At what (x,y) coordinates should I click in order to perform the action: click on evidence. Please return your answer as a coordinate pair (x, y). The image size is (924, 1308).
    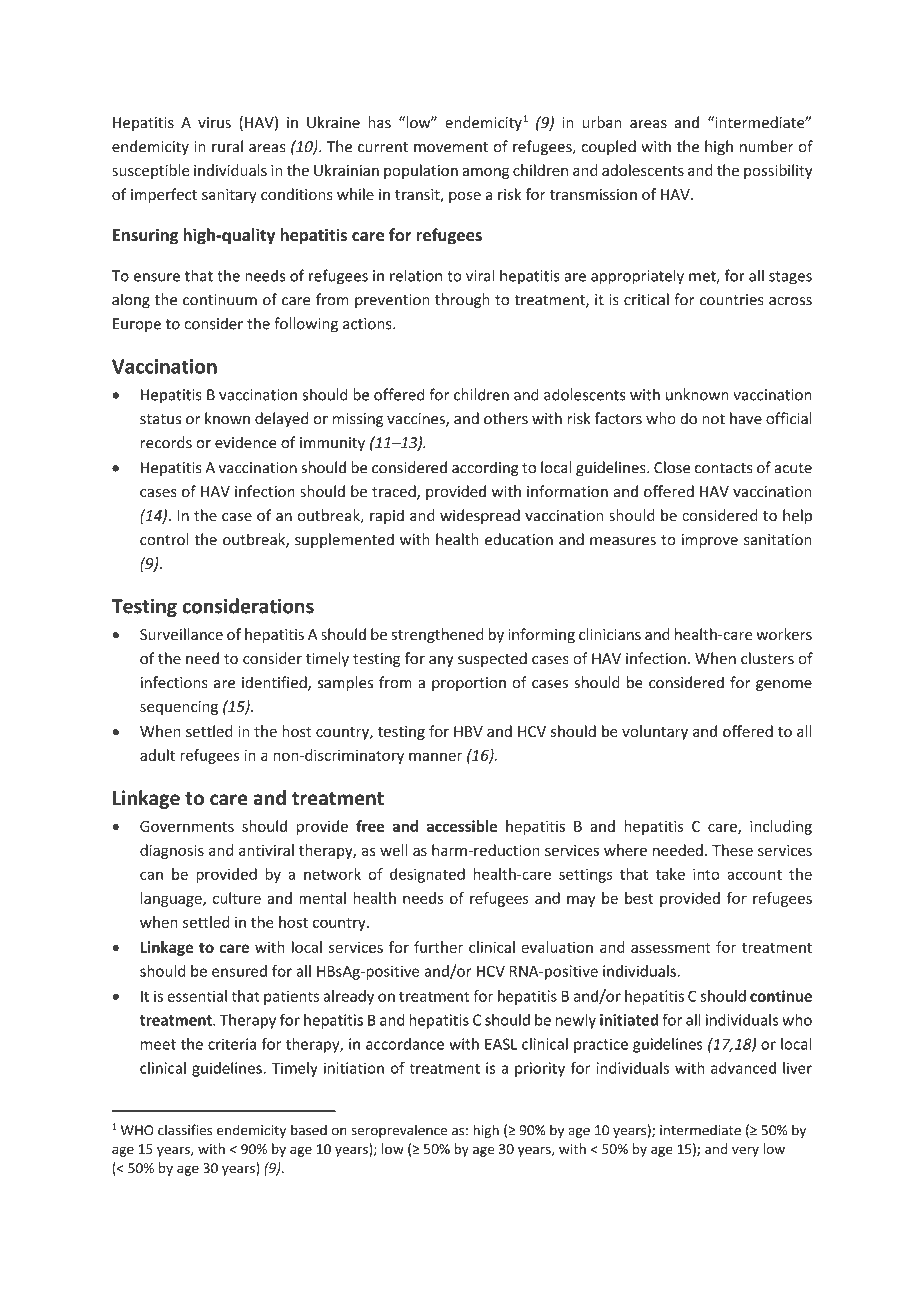
    Looking at the image, I should click on (246, 442).
